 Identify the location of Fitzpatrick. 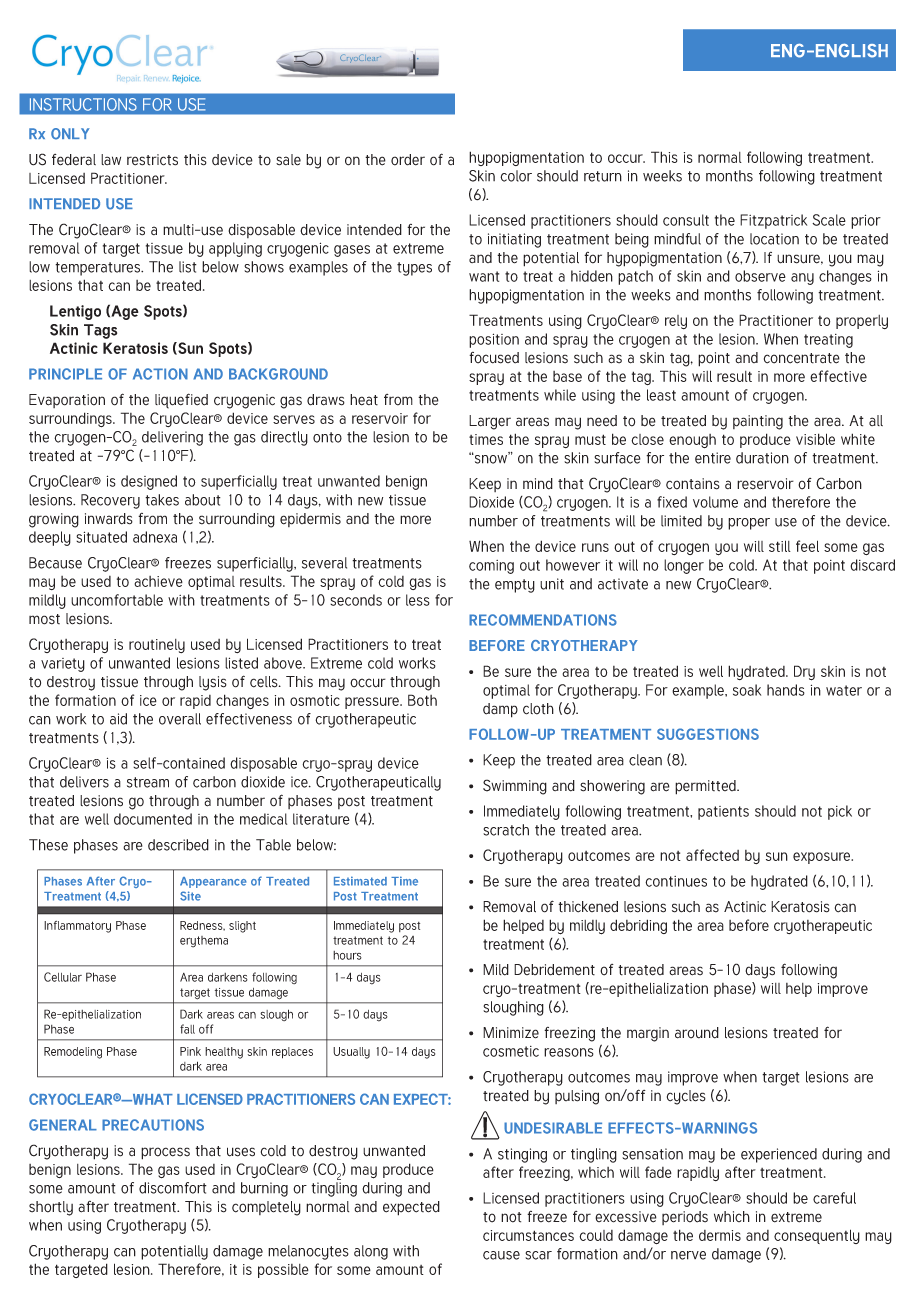
(773, 221).
